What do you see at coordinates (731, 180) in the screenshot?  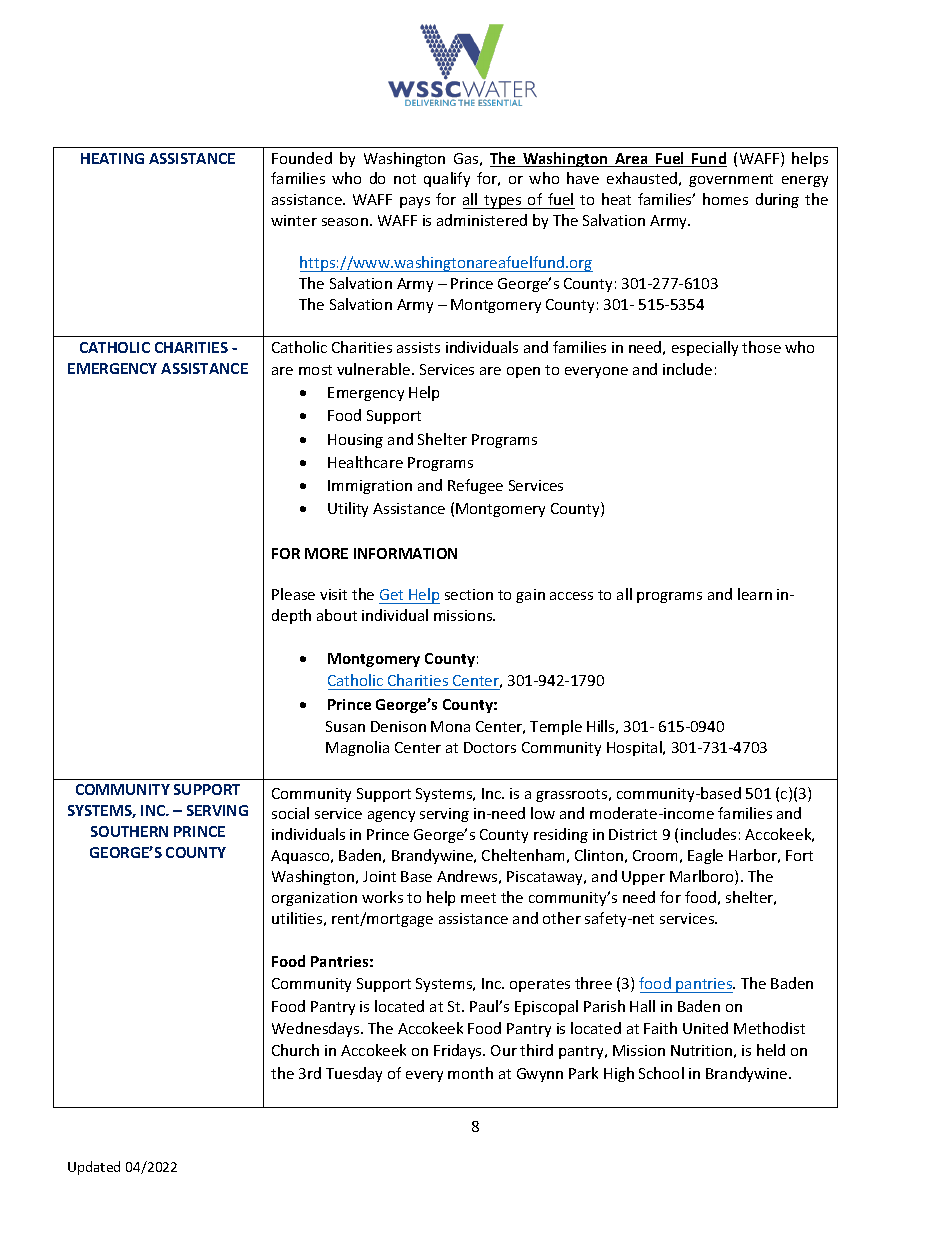 I see `government` at bounding box center [731, 180].
